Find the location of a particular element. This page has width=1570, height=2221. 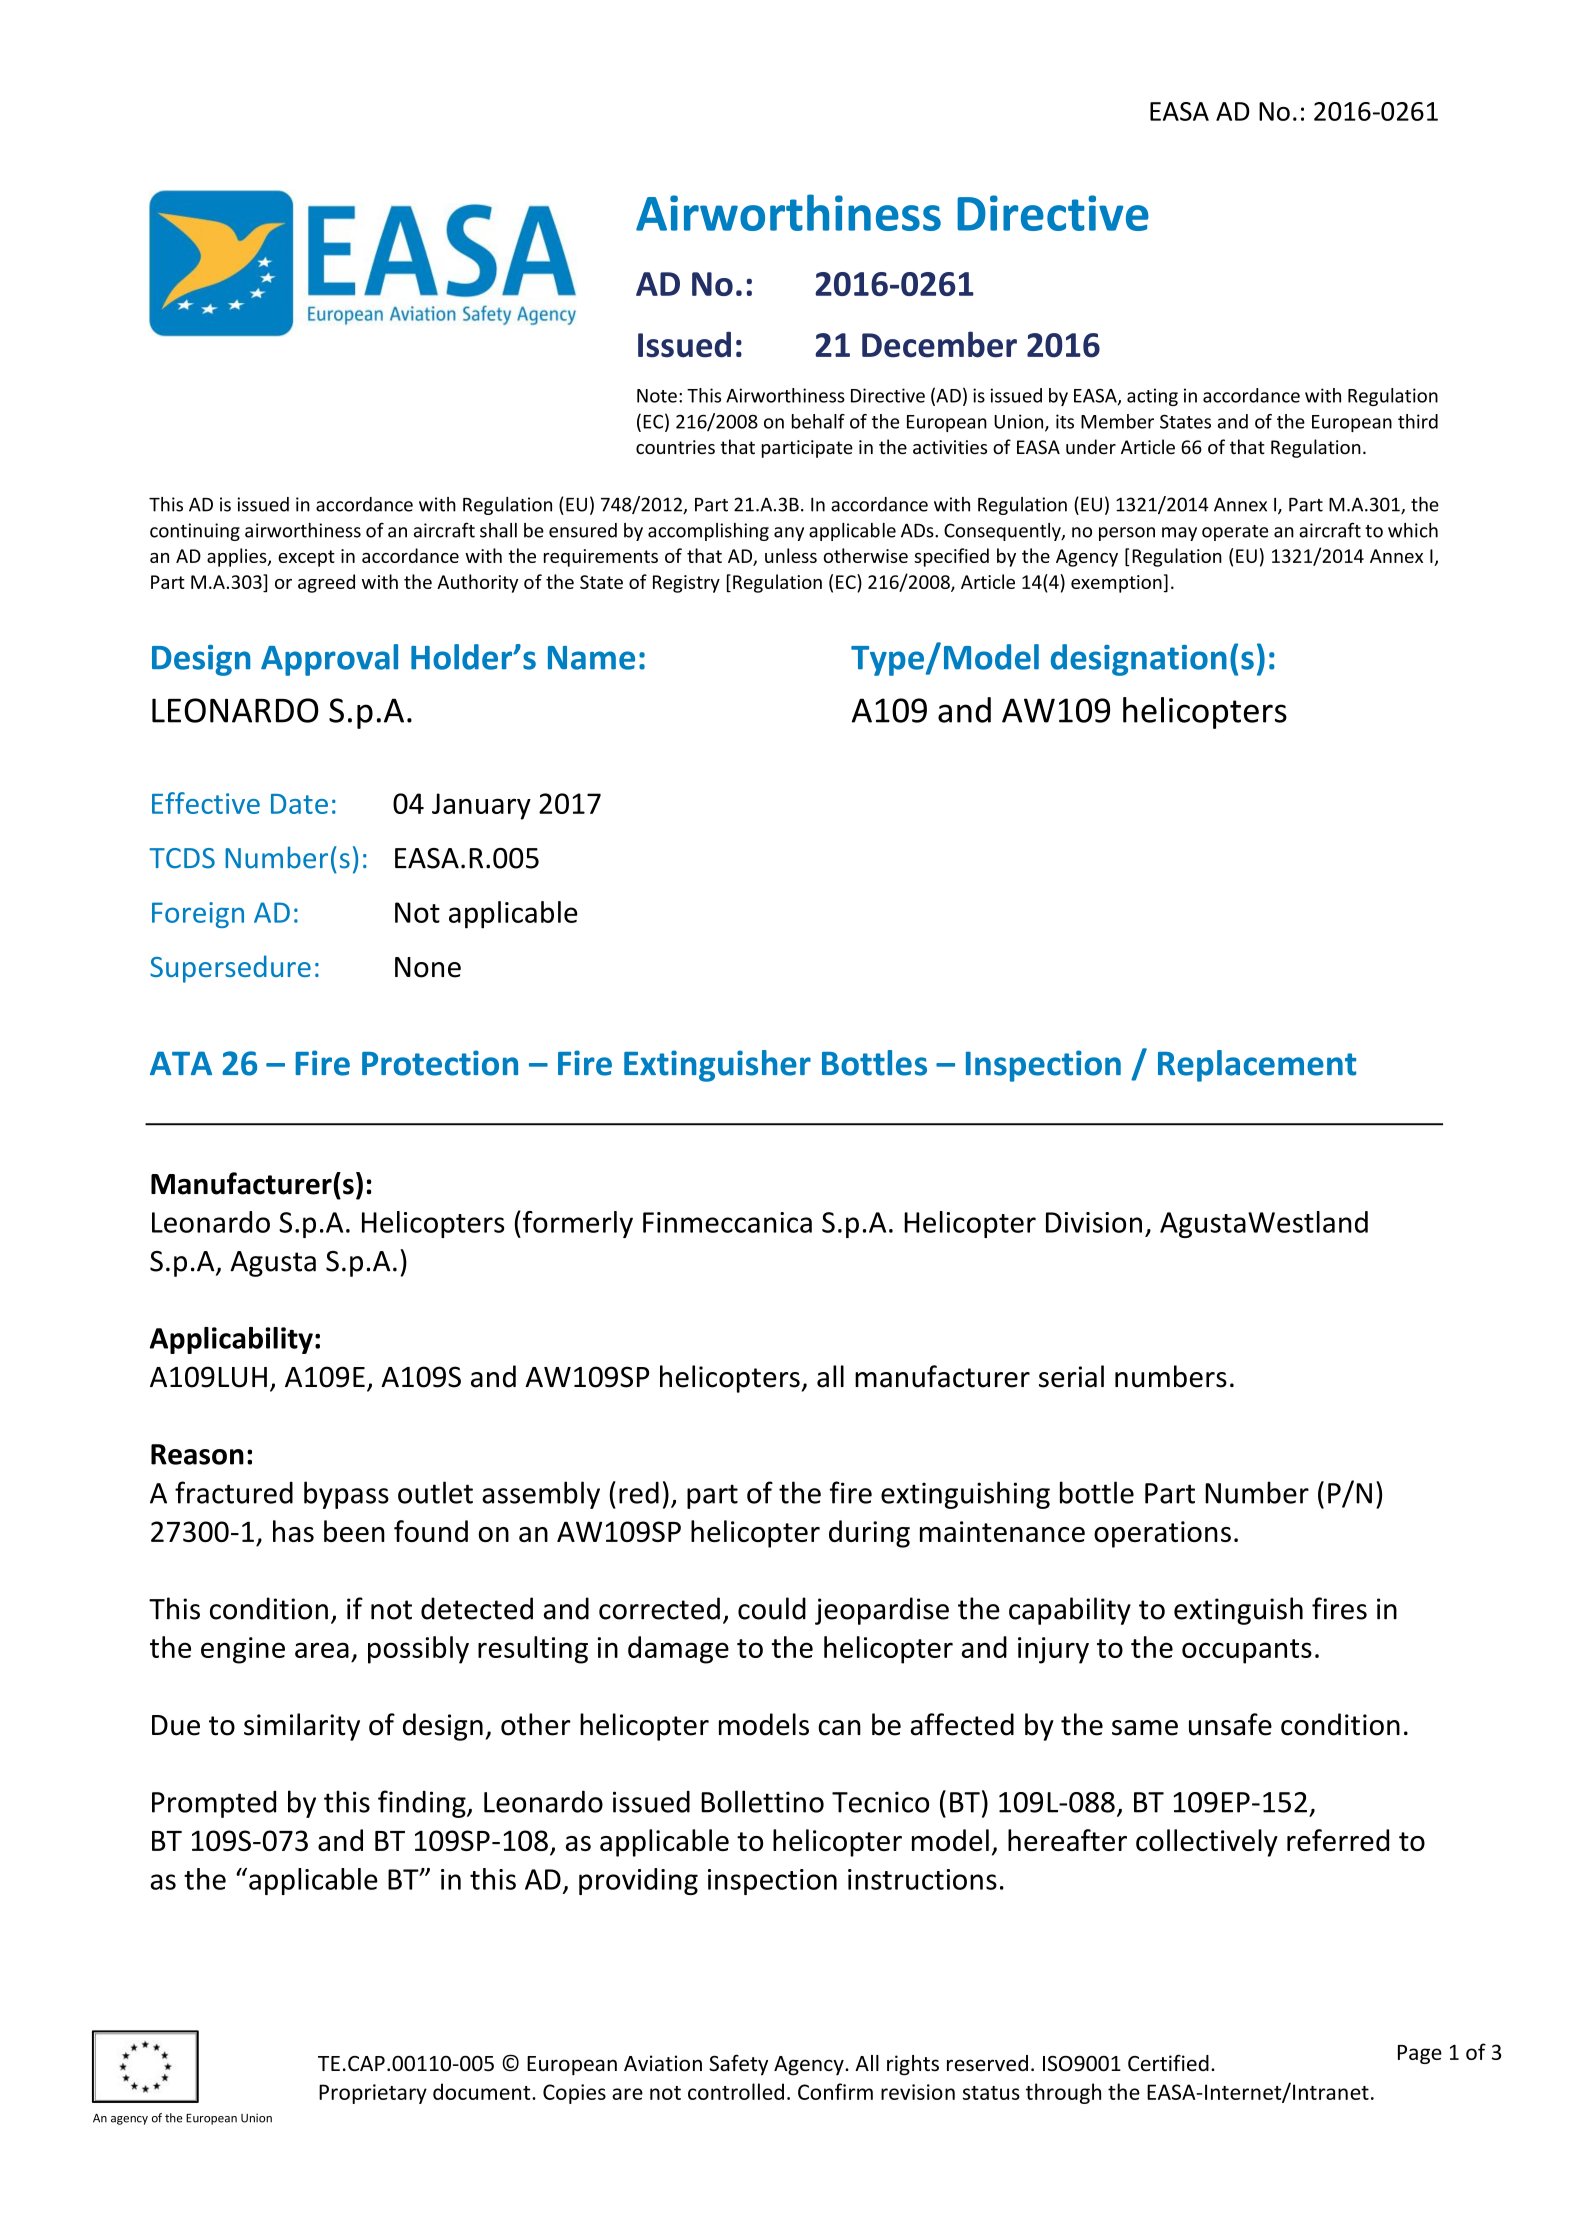

area is located at coordinates (322, 1650).
